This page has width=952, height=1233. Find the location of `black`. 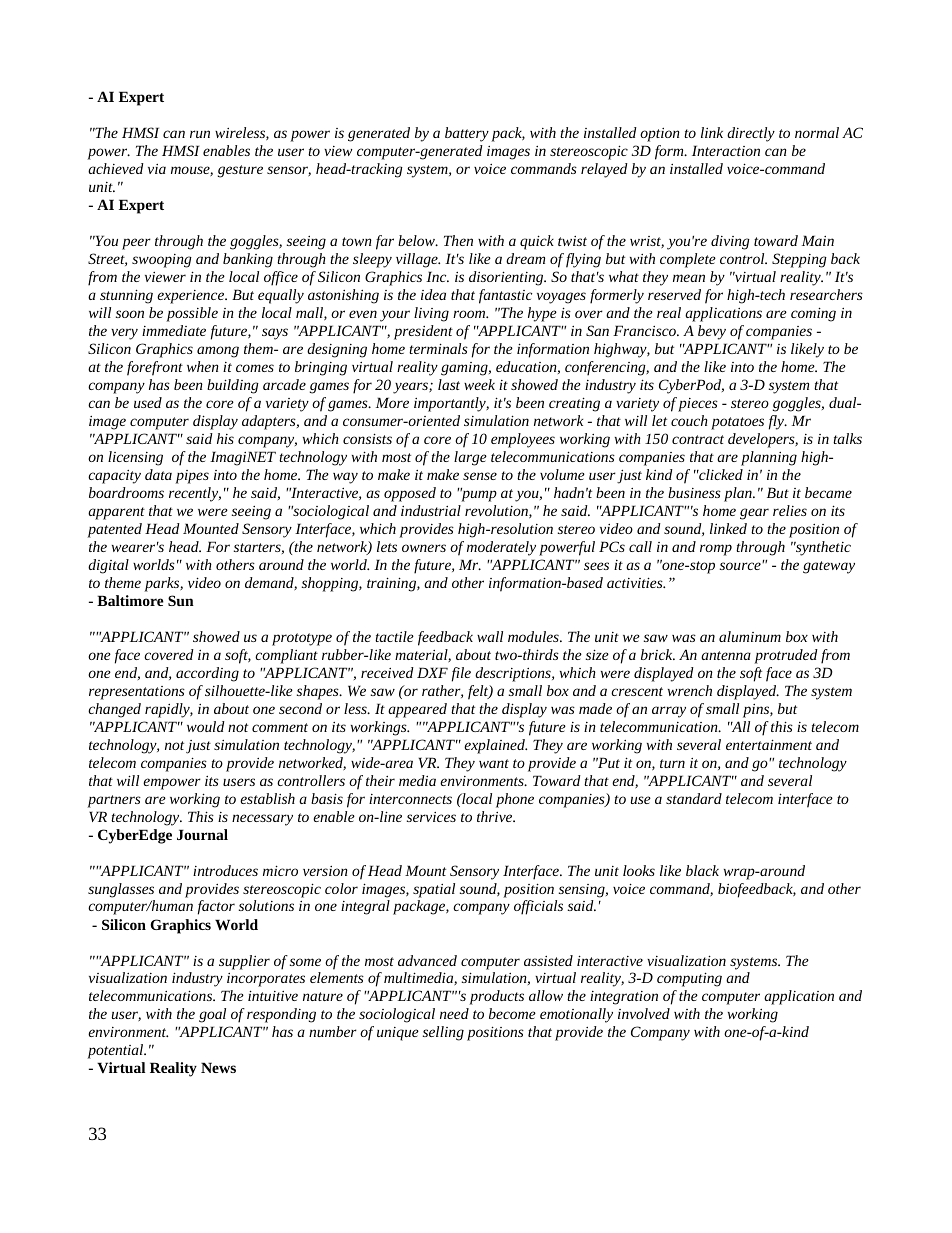

black is located at coordinates (702, 870).
